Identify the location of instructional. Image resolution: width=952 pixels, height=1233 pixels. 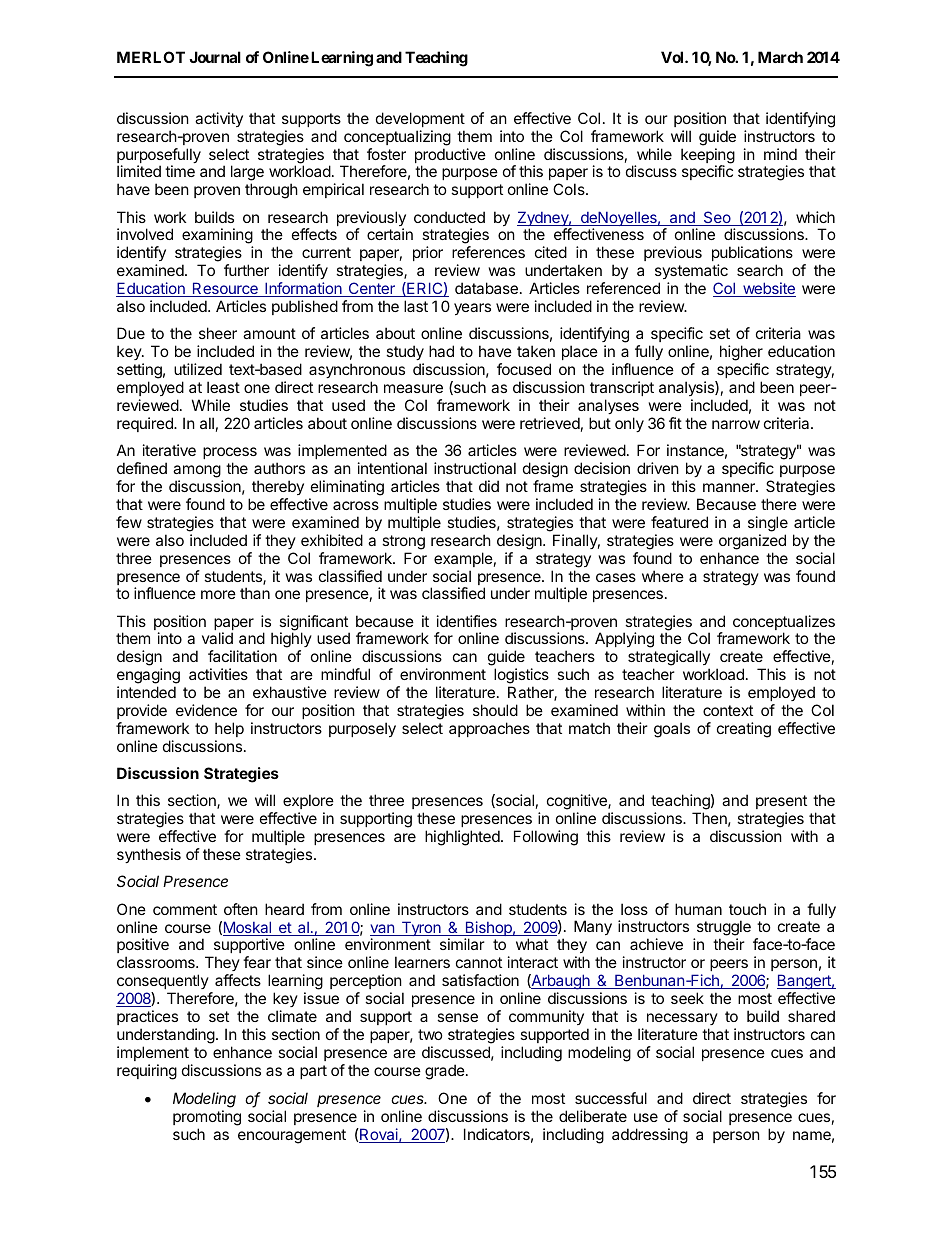
(475, 468).
